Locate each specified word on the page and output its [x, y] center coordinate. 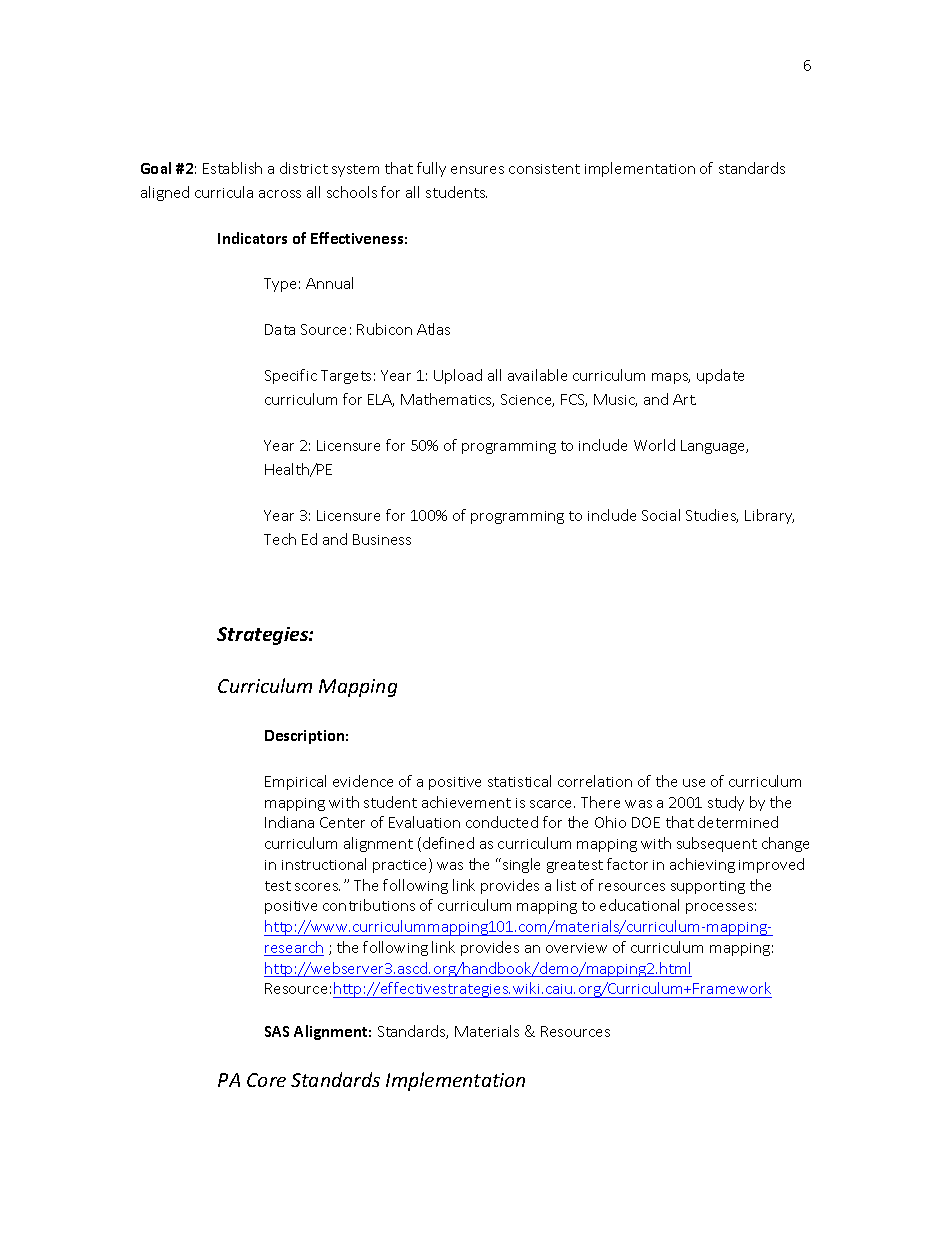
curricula [224, 192]
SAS [277, 1031]
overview [576, 948]
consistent [544, 169]
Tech [280, 539]
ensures [477, 170]
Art [684, 399]
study [726, 803]
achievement [466, 802]
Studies [712, 516]
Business [382, 539]
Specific [291, 376]
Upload [458, 376]
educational [639, 905]
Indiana [289, 822]
